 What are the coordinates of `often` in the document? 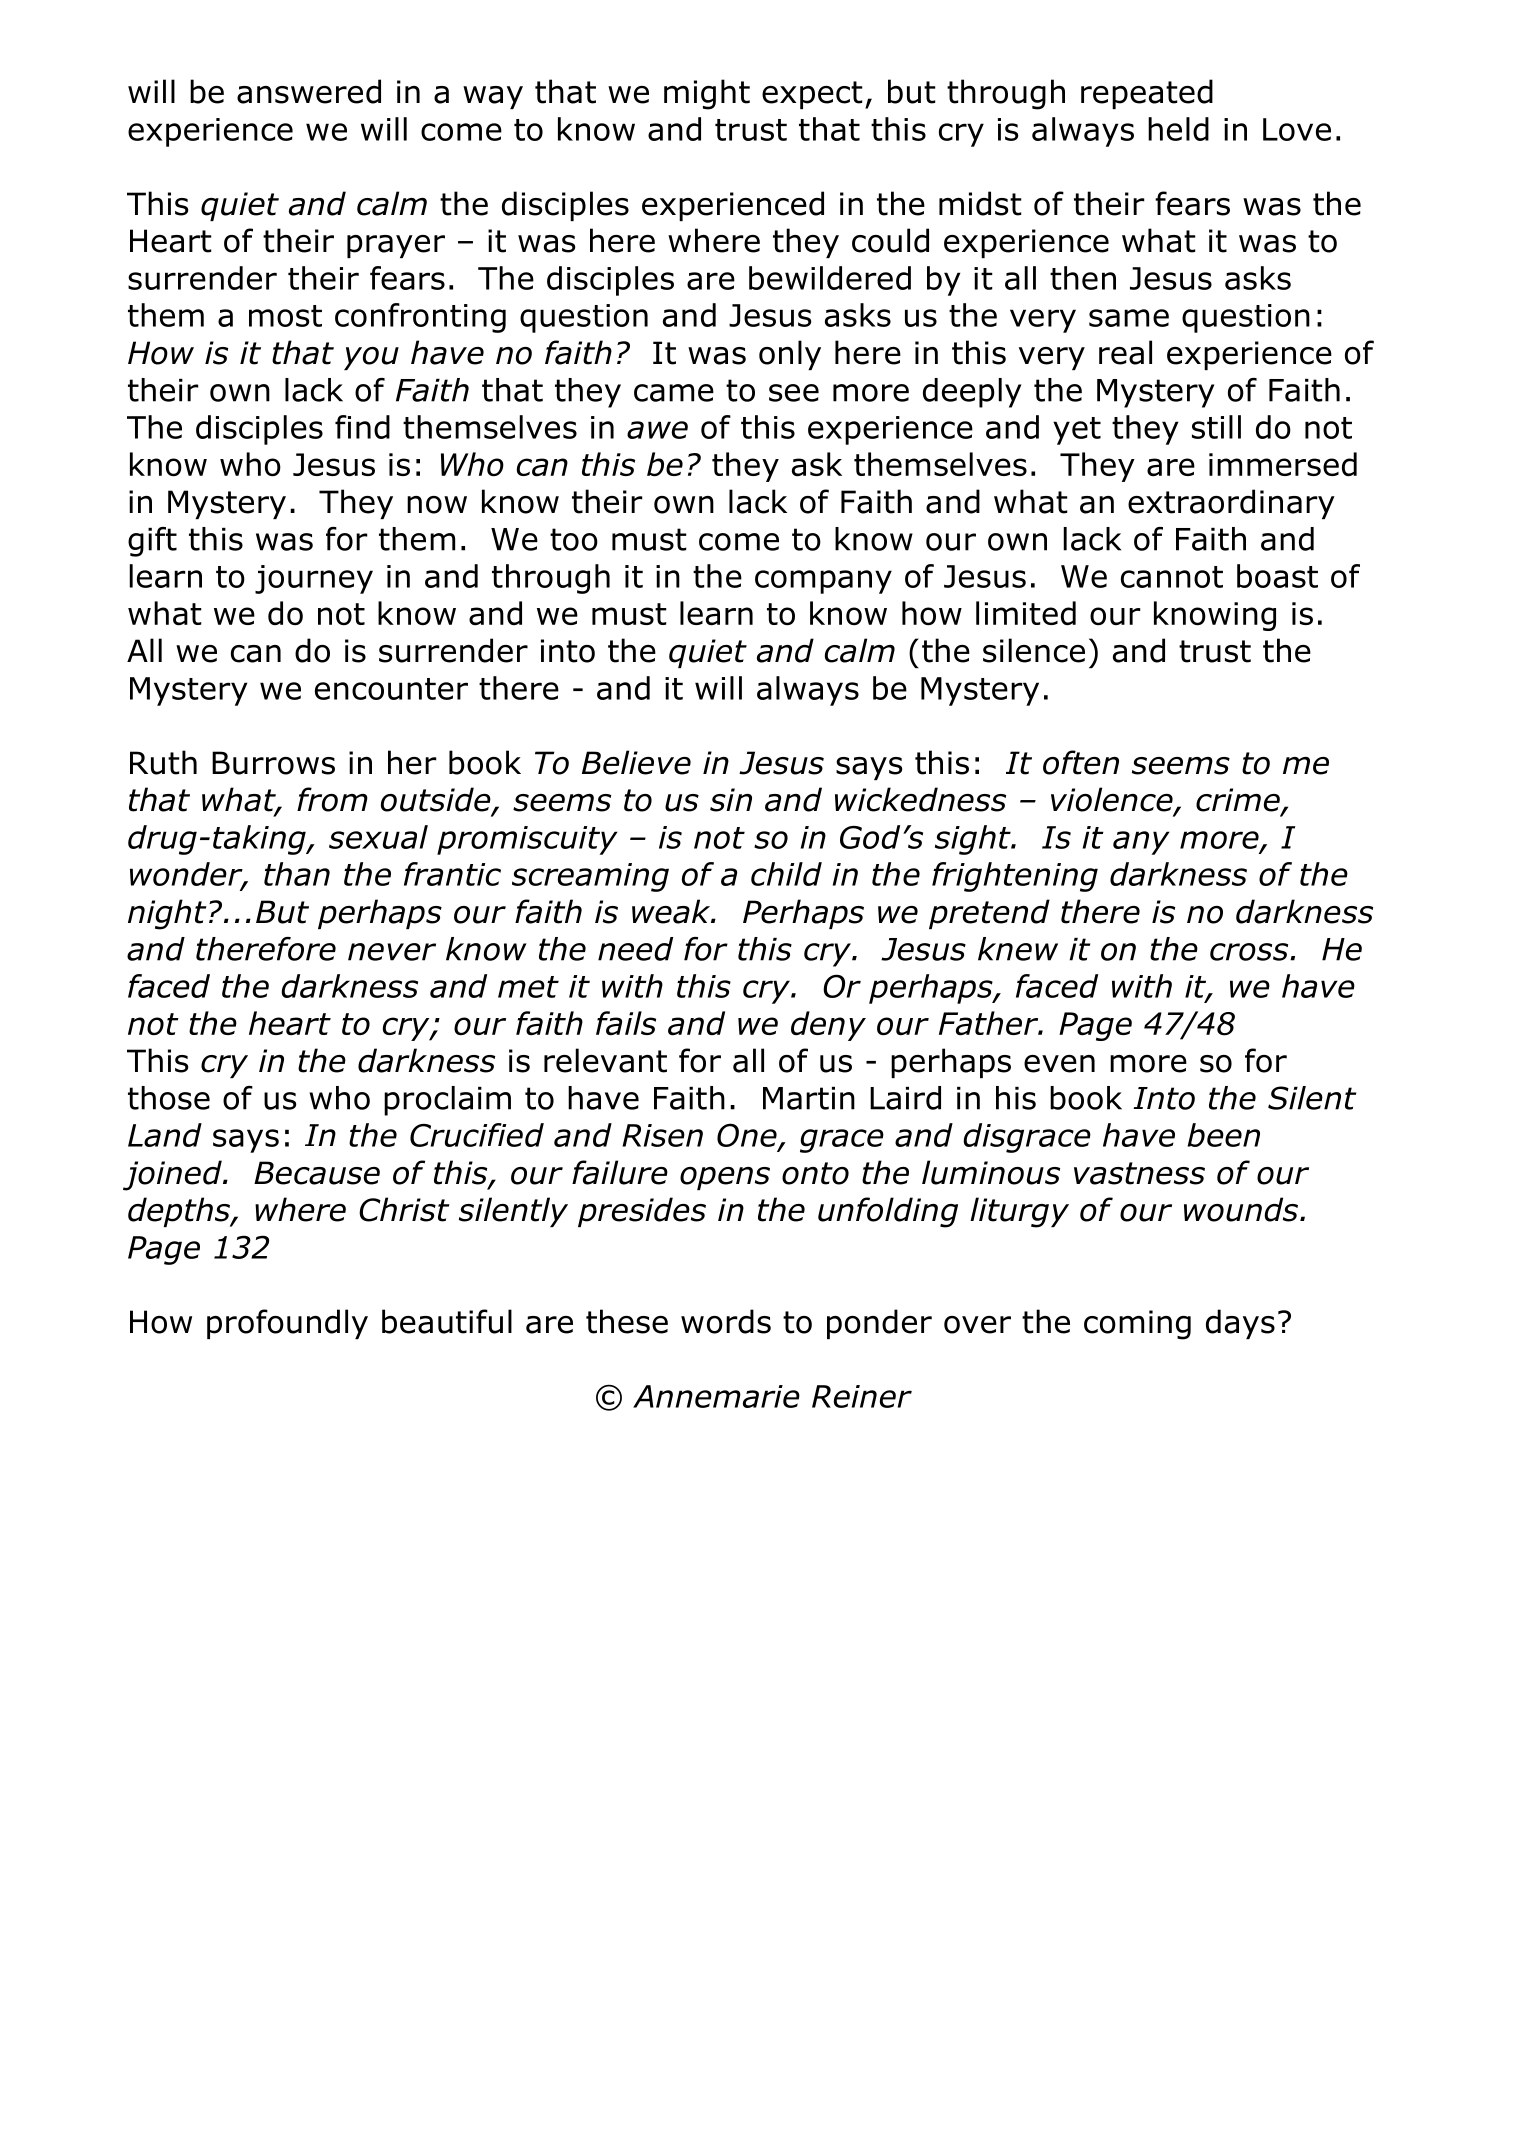 It's located at (1081, 762).
